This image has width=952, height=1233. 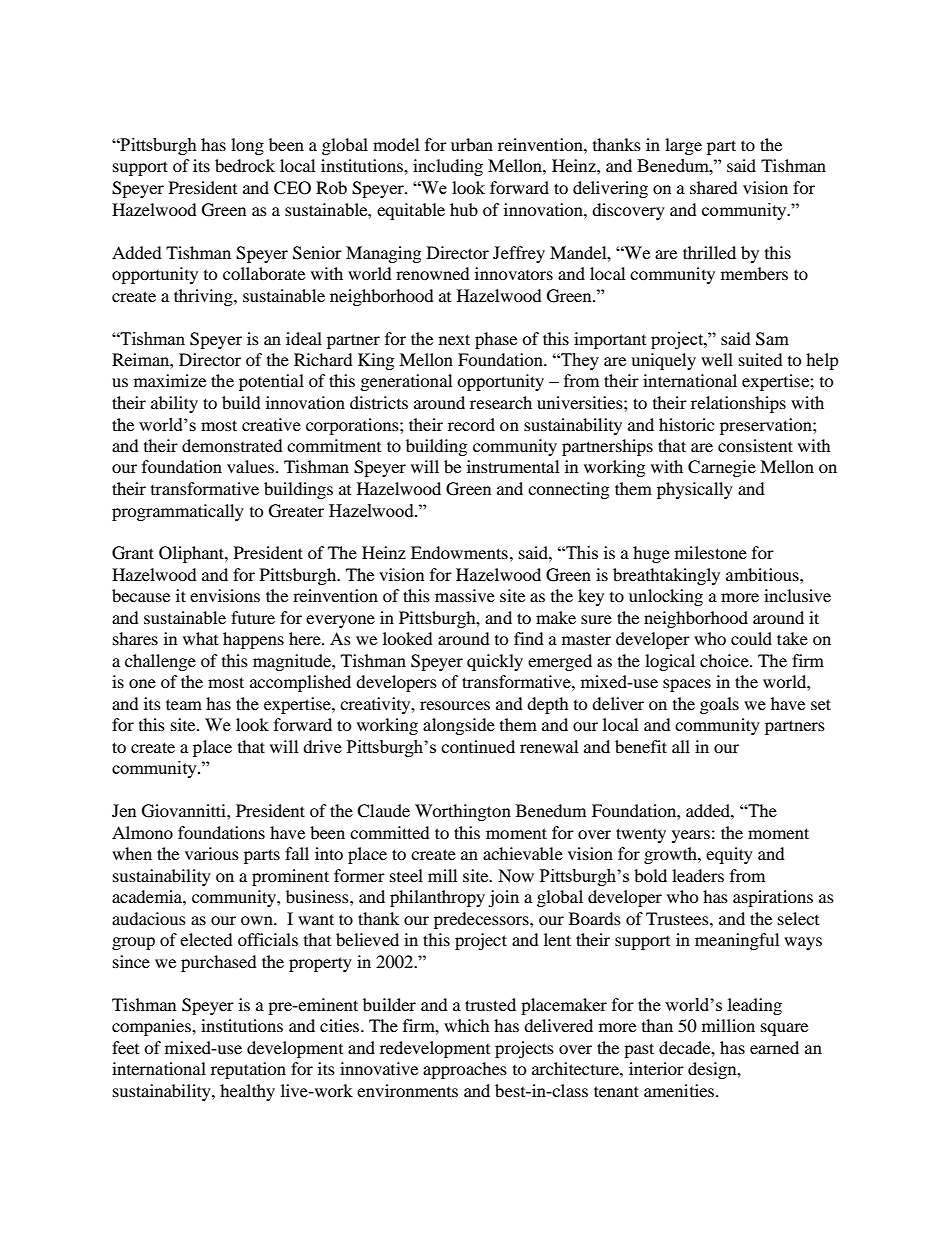 I want to click on next, so click(x=454, y=339).
